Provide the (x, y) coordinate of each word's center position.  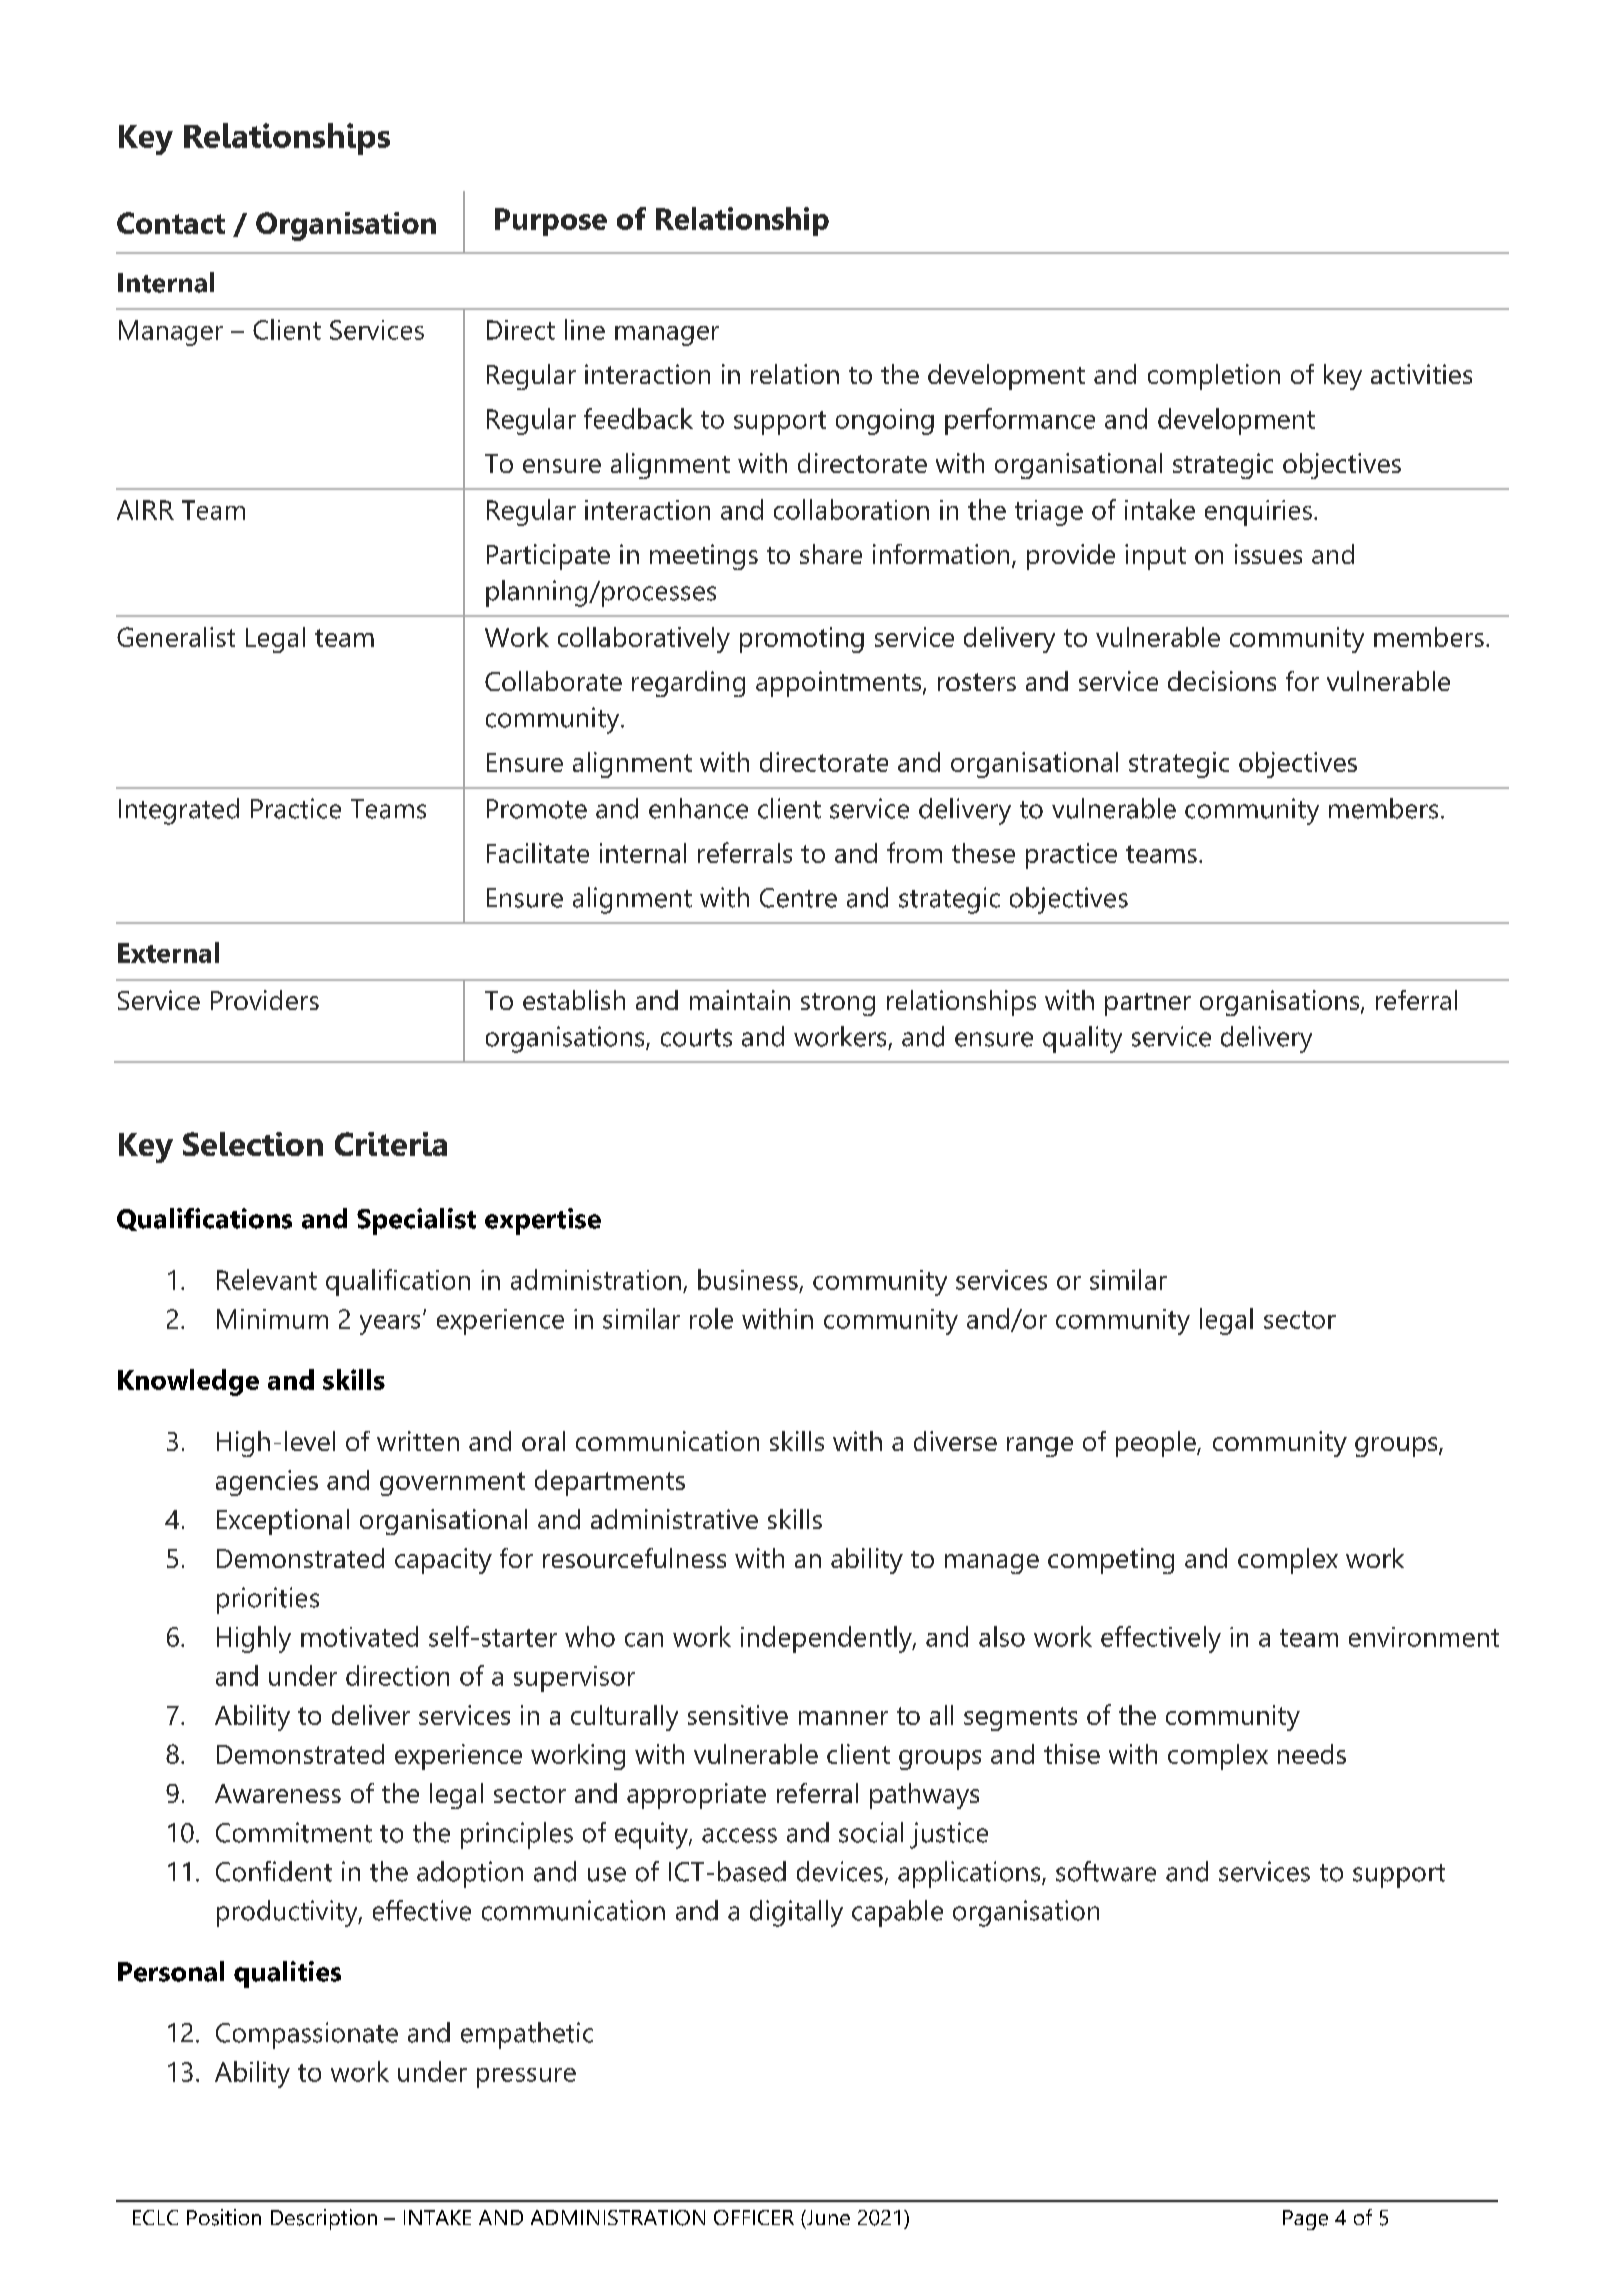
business (748, 1279)
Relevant (267, 1279)
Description (324, 2219)
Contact (171, 223)
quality (1082, 1039)
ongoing (885, 422)
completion (1214, 377)
